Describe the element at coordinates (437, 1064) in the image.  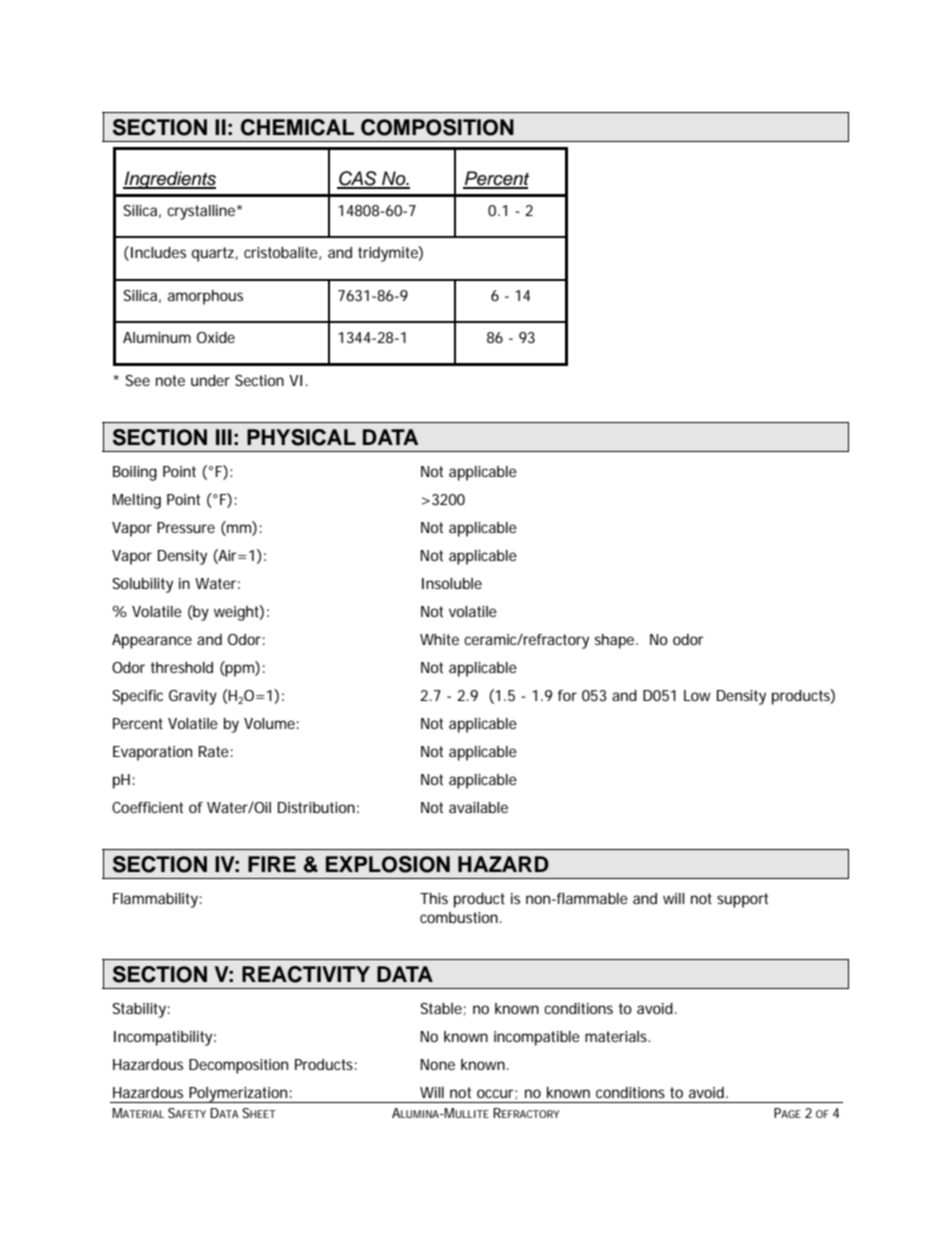
I see `None` at that location.
